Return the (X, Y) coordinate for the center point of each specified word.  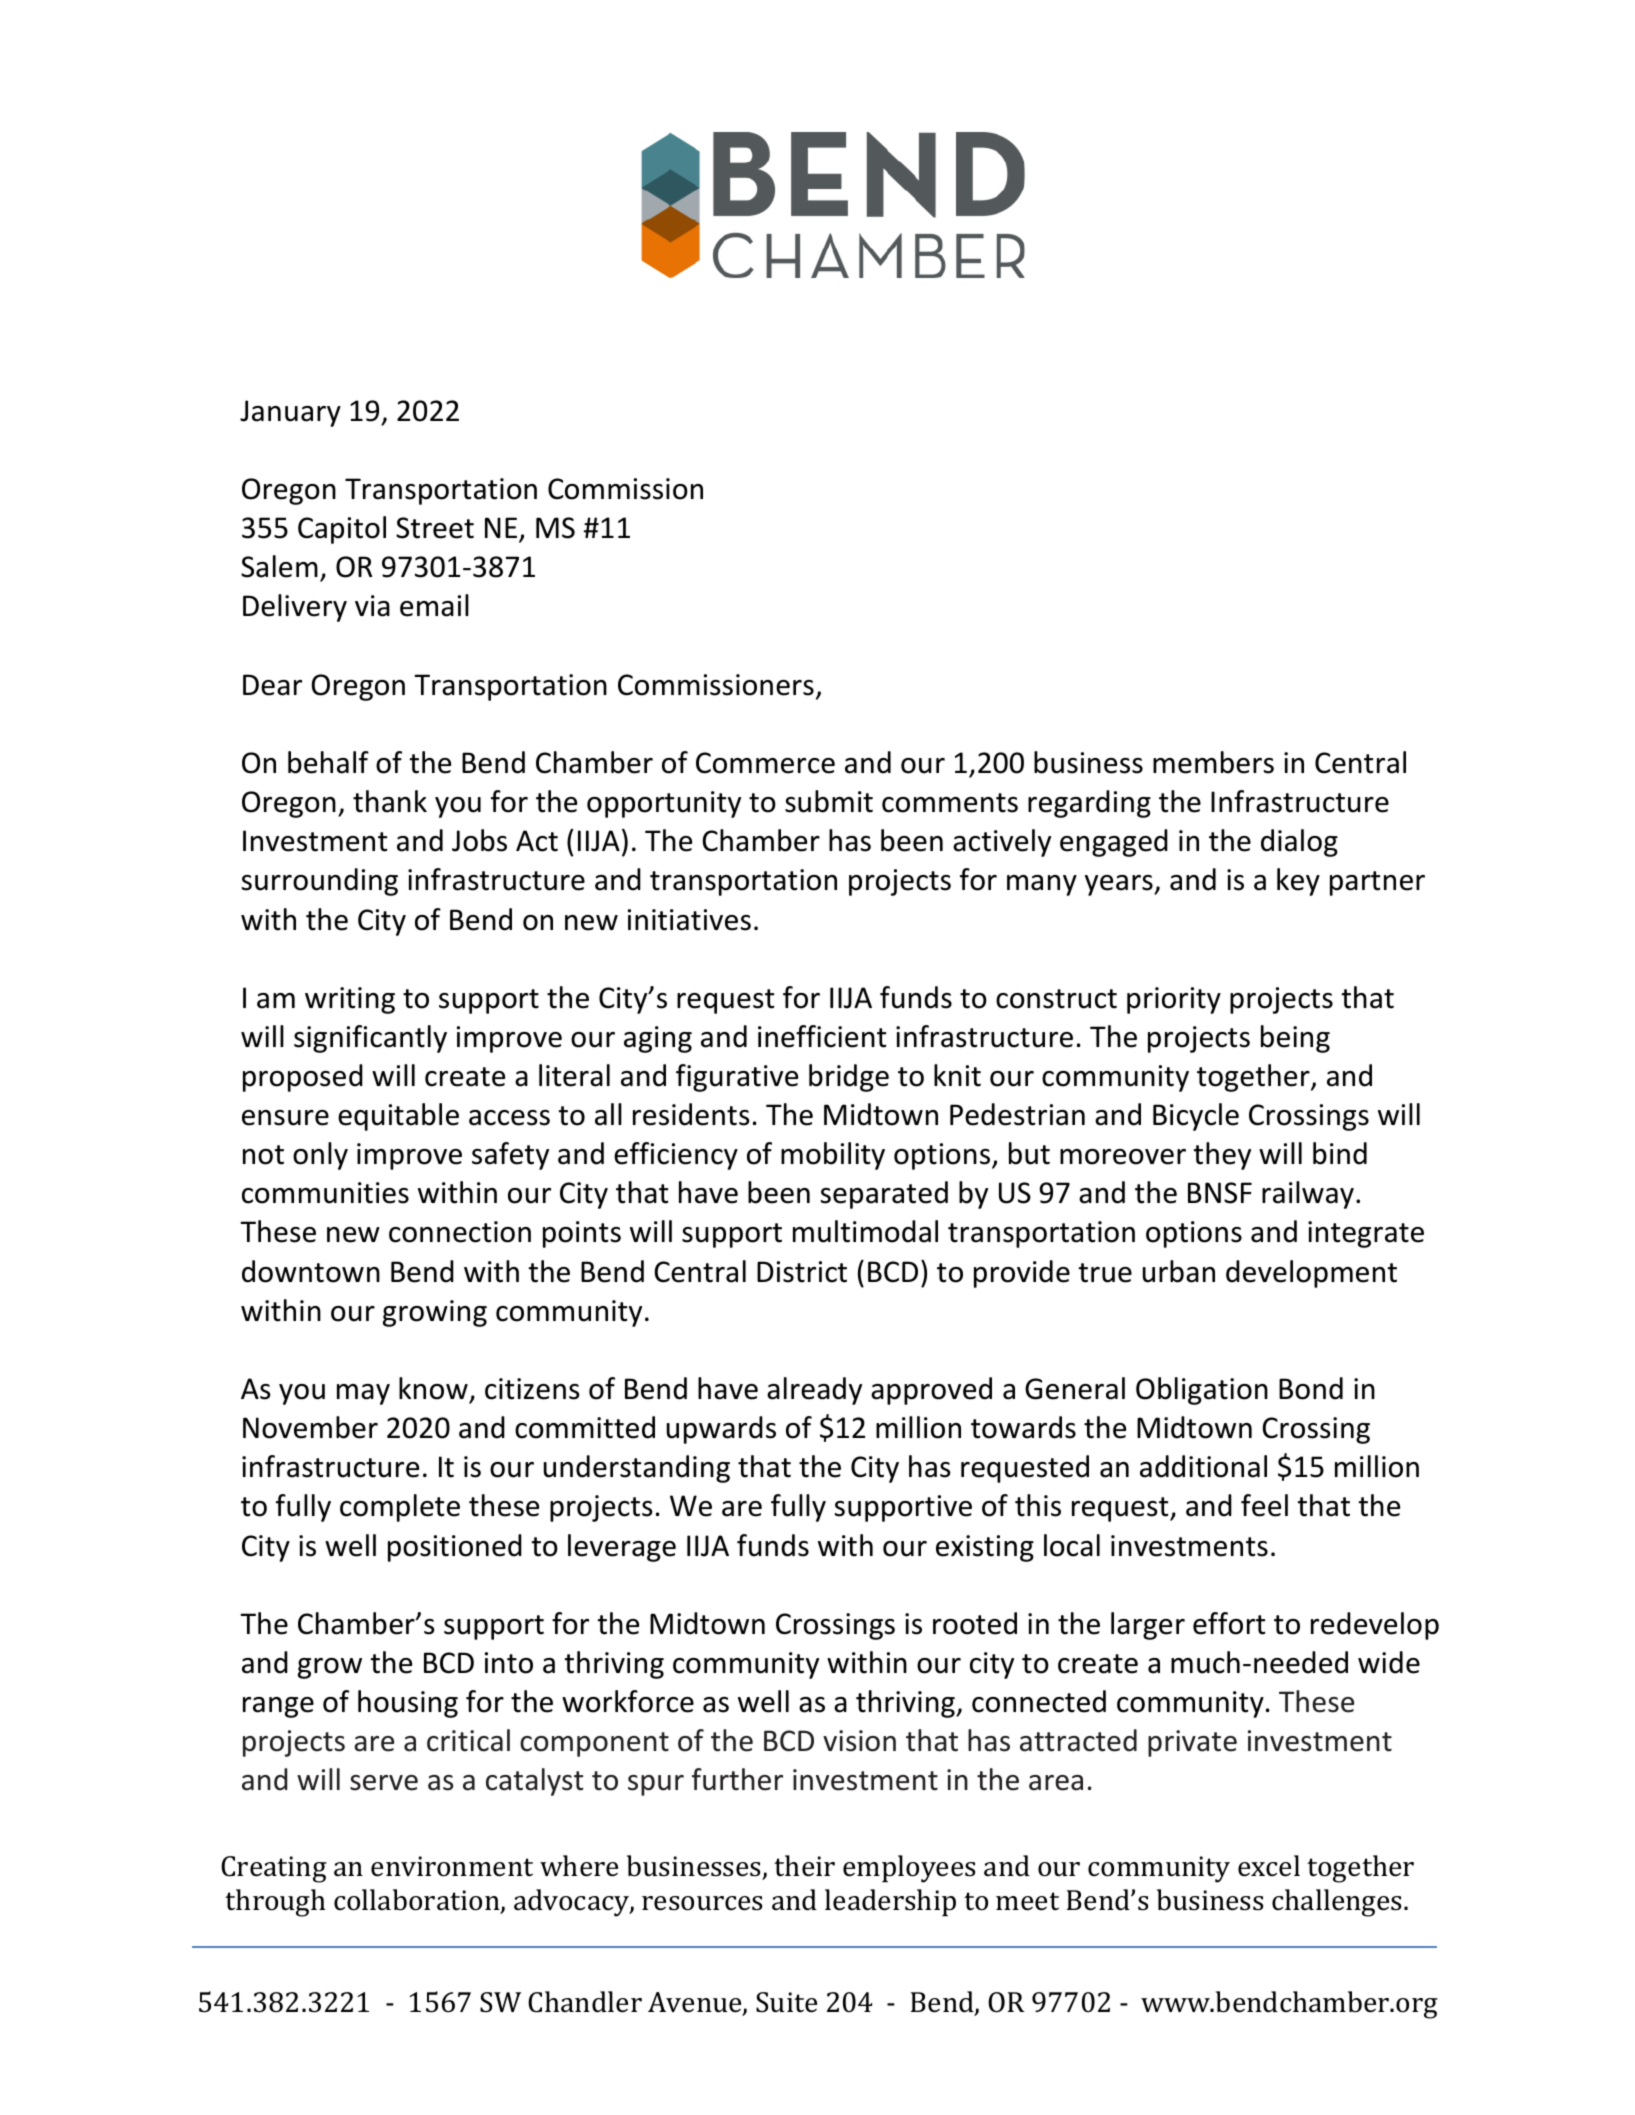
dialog (1299, 843)
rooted (975, 1623)
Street (435, 528)
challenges (1338, 1903)
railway (1308, 1195)
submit (829, 801)
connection (460, 1232)
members (1213, 762)
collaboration (418, 1901)
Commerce (765, 763)
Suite (786, 2002)
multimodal (865, 1231)
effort (1229, 1623)
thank (390, 801)
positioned (455, 1548)
